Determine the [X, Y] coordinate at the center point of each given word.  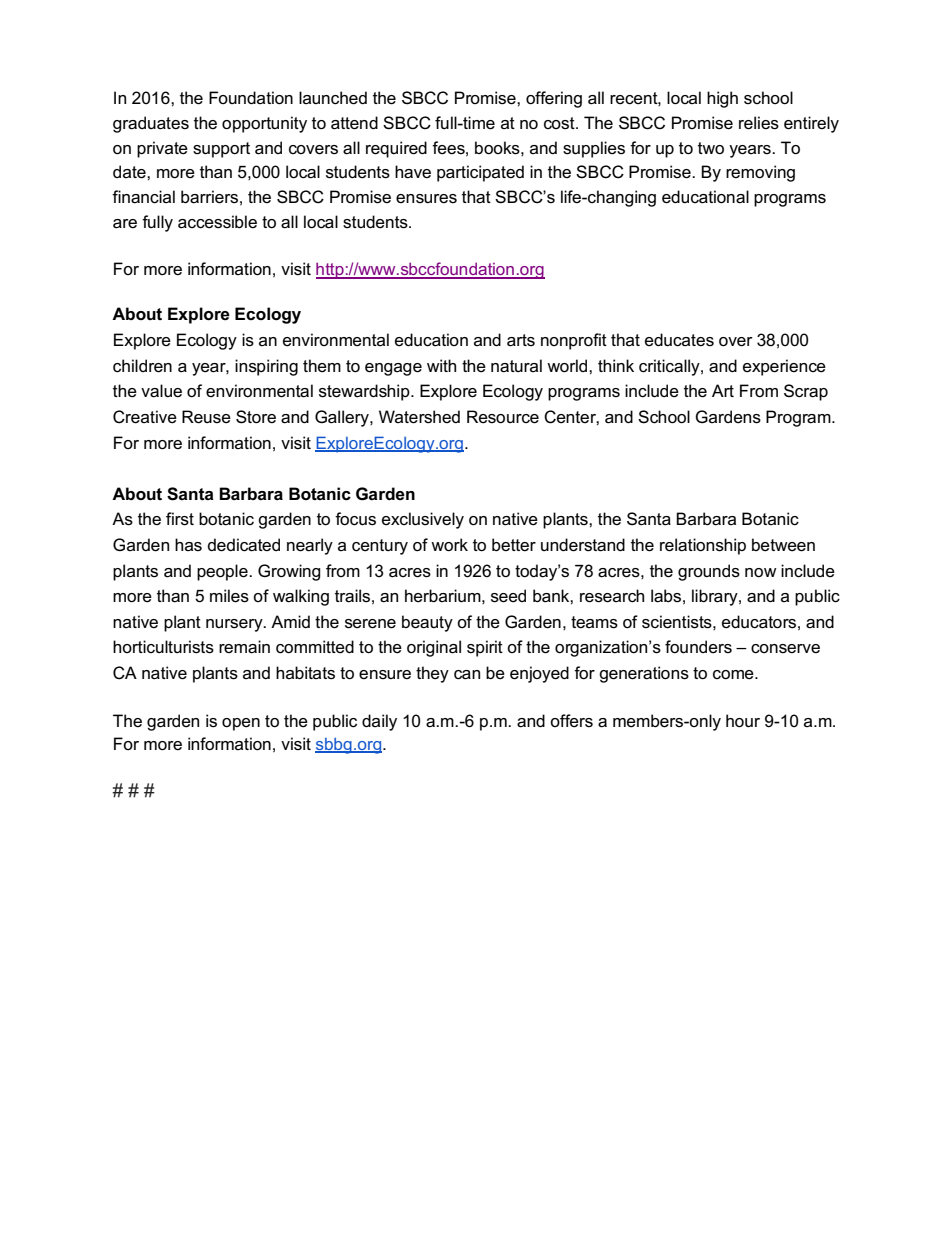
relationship [703, 546]
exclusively [423, 520]
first [180, 519]
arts [521, 340]
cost [560, 123]
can [467, 675]
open [241, 724]
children [142, 366]
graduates [151, 124]
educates [679, 340]
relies [759, 123]
